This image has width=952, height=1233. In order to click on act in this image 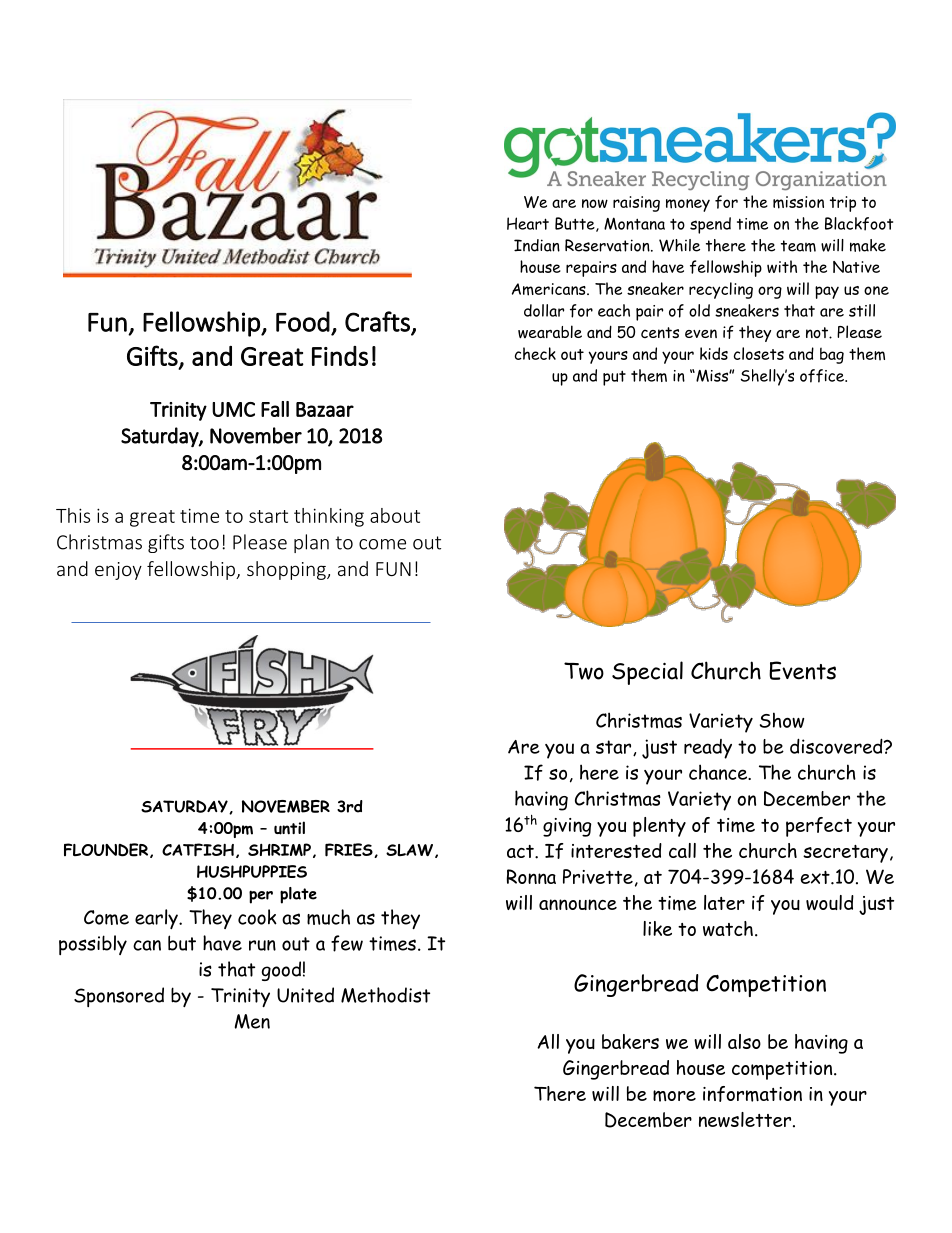, I will do `click(521, 851)`.
